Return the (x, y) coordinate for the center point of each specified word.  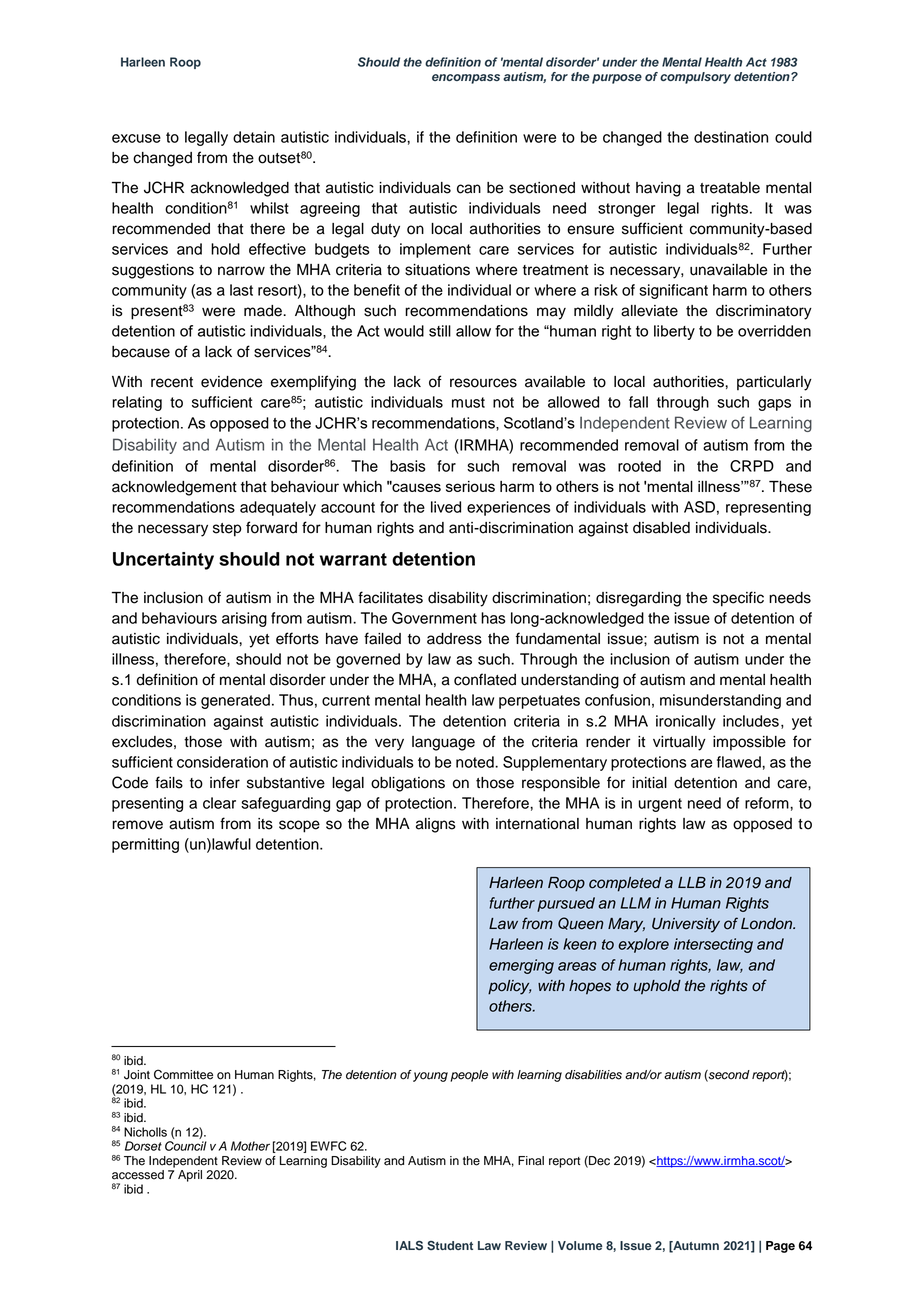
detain (254, 137)
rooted (639, 466)
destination (731, 137)
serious (470, 486)
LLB (692, 882)
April (190, 1176)
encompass (466, 79)
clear (219, 803)
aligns (436, 825)
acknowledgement (174, 488)
